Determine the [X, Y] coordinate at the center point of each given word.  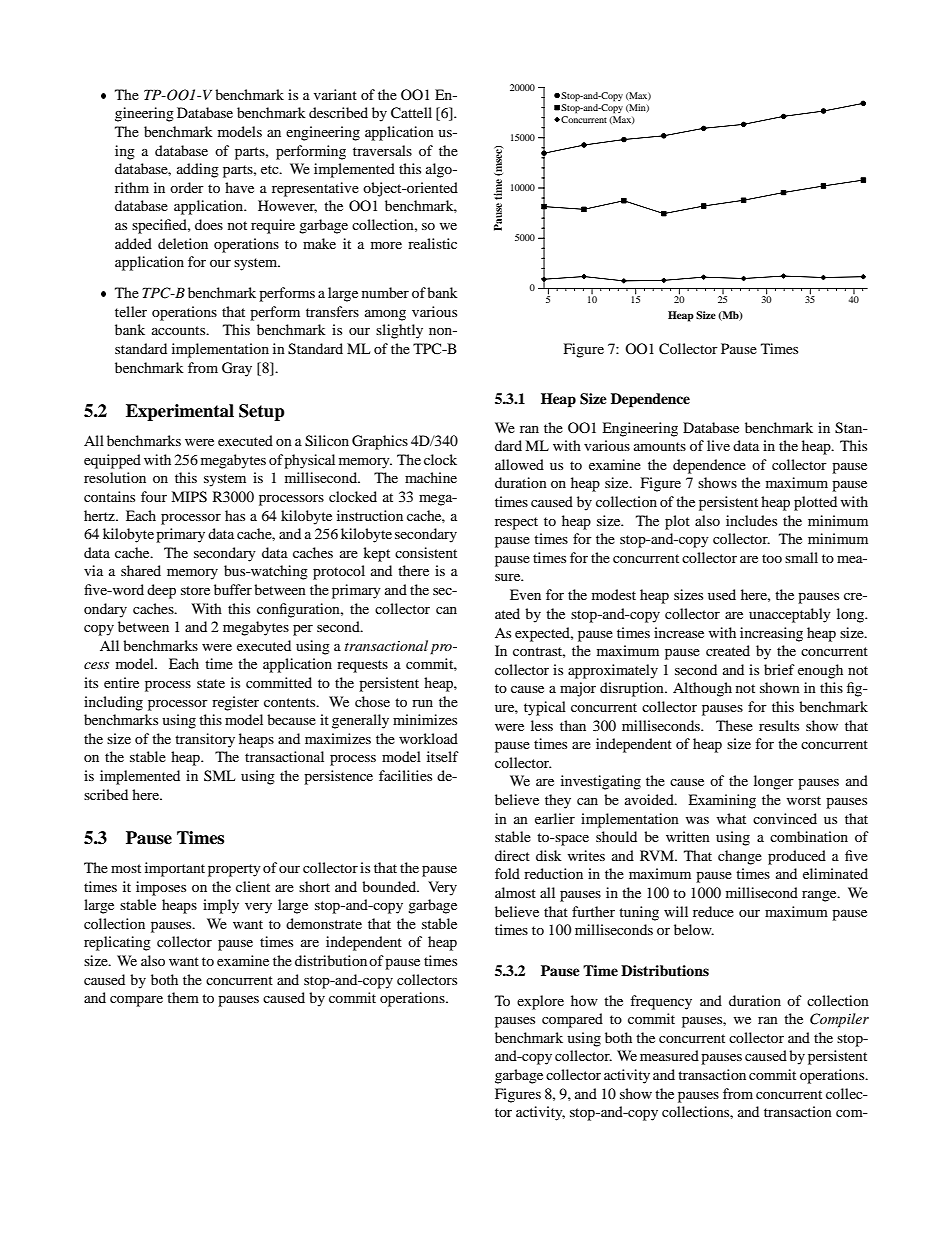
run [422, 703]
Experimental [180, 412]
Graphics [380, 442]
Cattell [411, 113]
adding [198, 170]
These [734, 725]
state [211, 683]
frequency [661, 1002]
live [718, 445]
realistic [432, 243]
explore [540, 1002]
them [183, 997]
